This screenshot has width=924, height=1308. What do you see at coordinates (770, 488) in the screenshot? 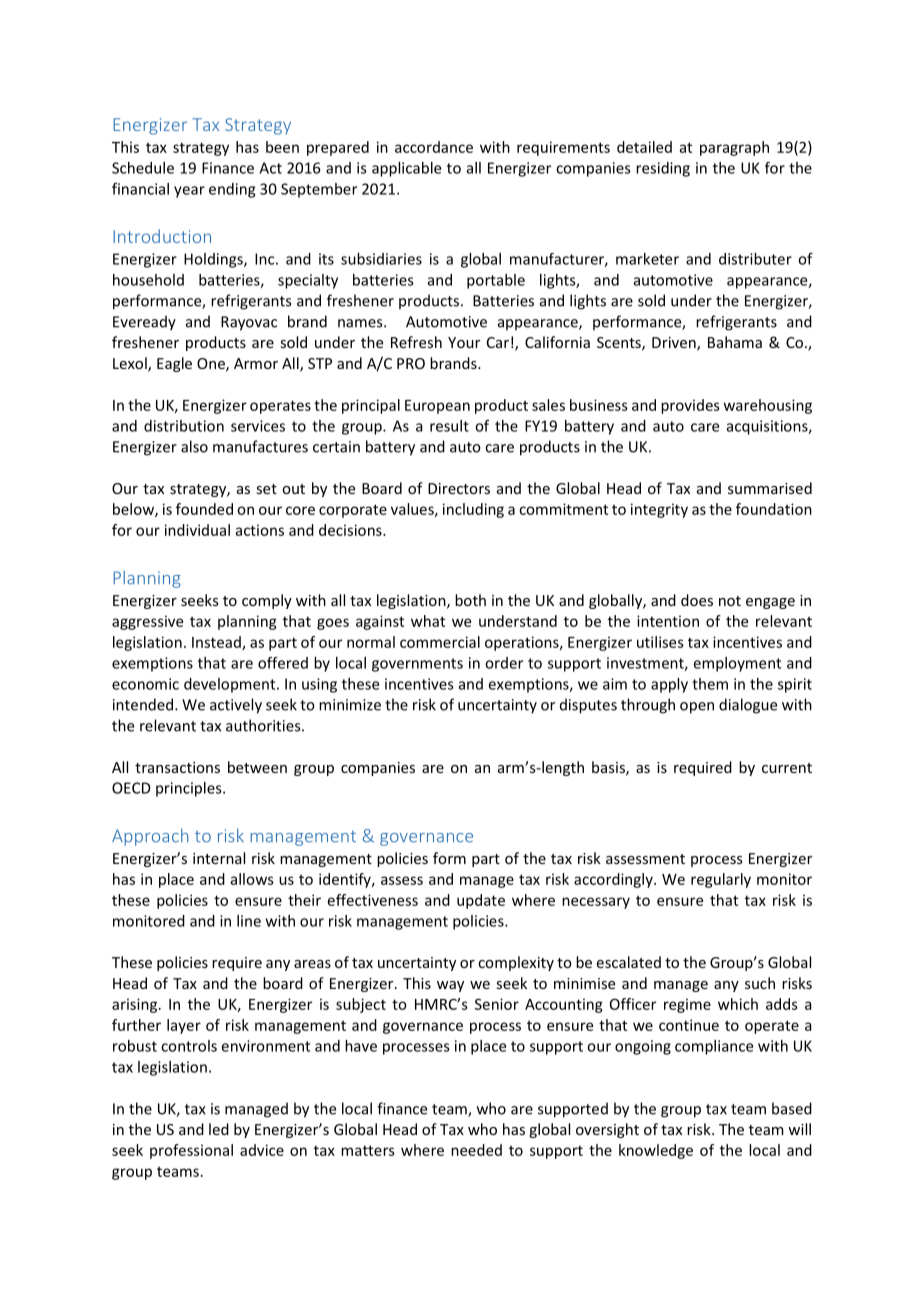
I see `summarised` at bounding box center [770, 488].
